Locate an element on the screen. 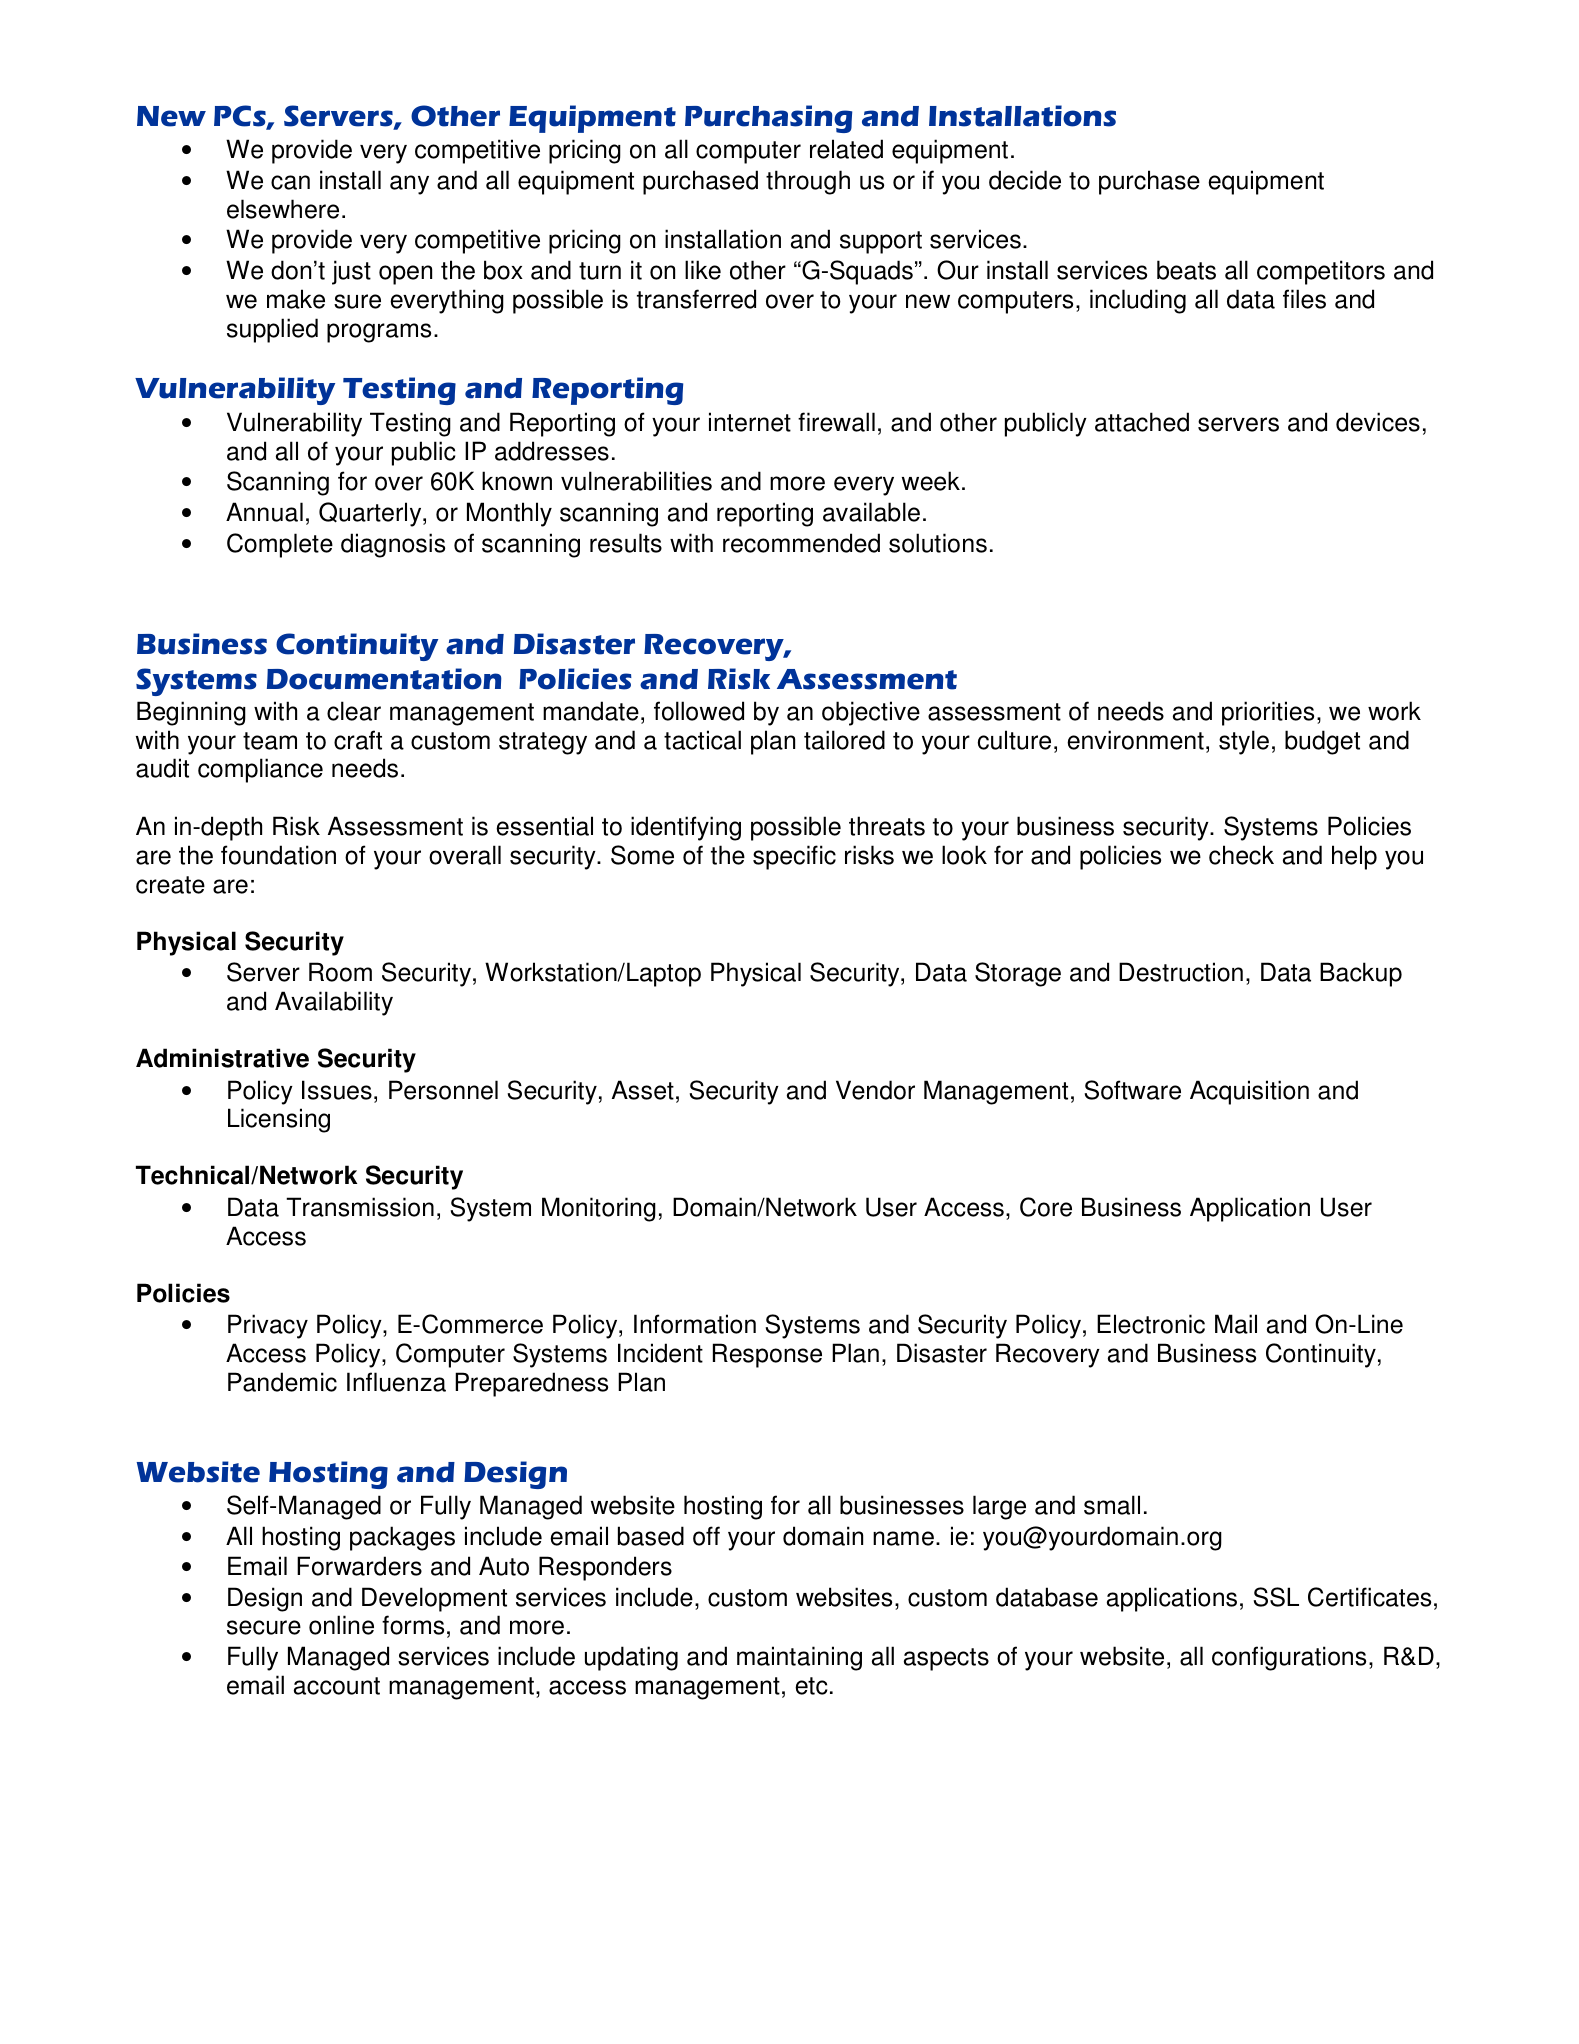  attached is located at coordinates (1142, 422).
